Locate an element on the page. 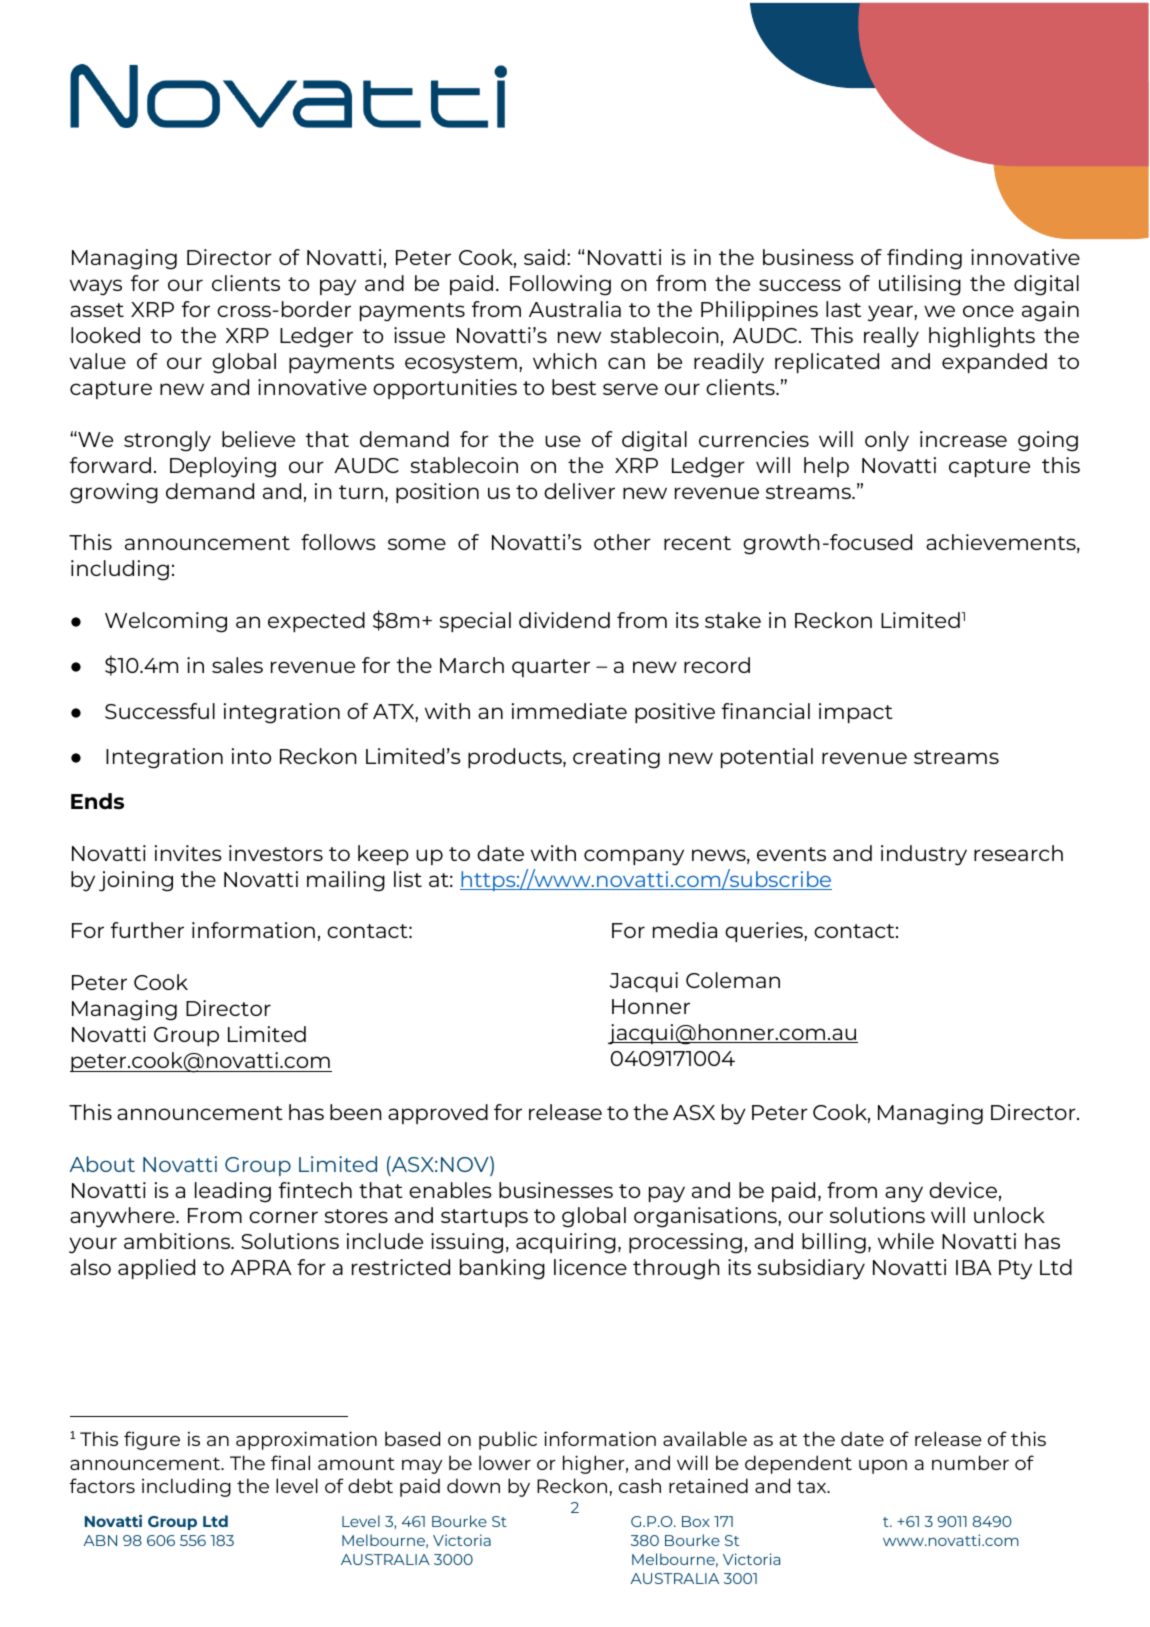  industry is located at coordinates (924, 855).
